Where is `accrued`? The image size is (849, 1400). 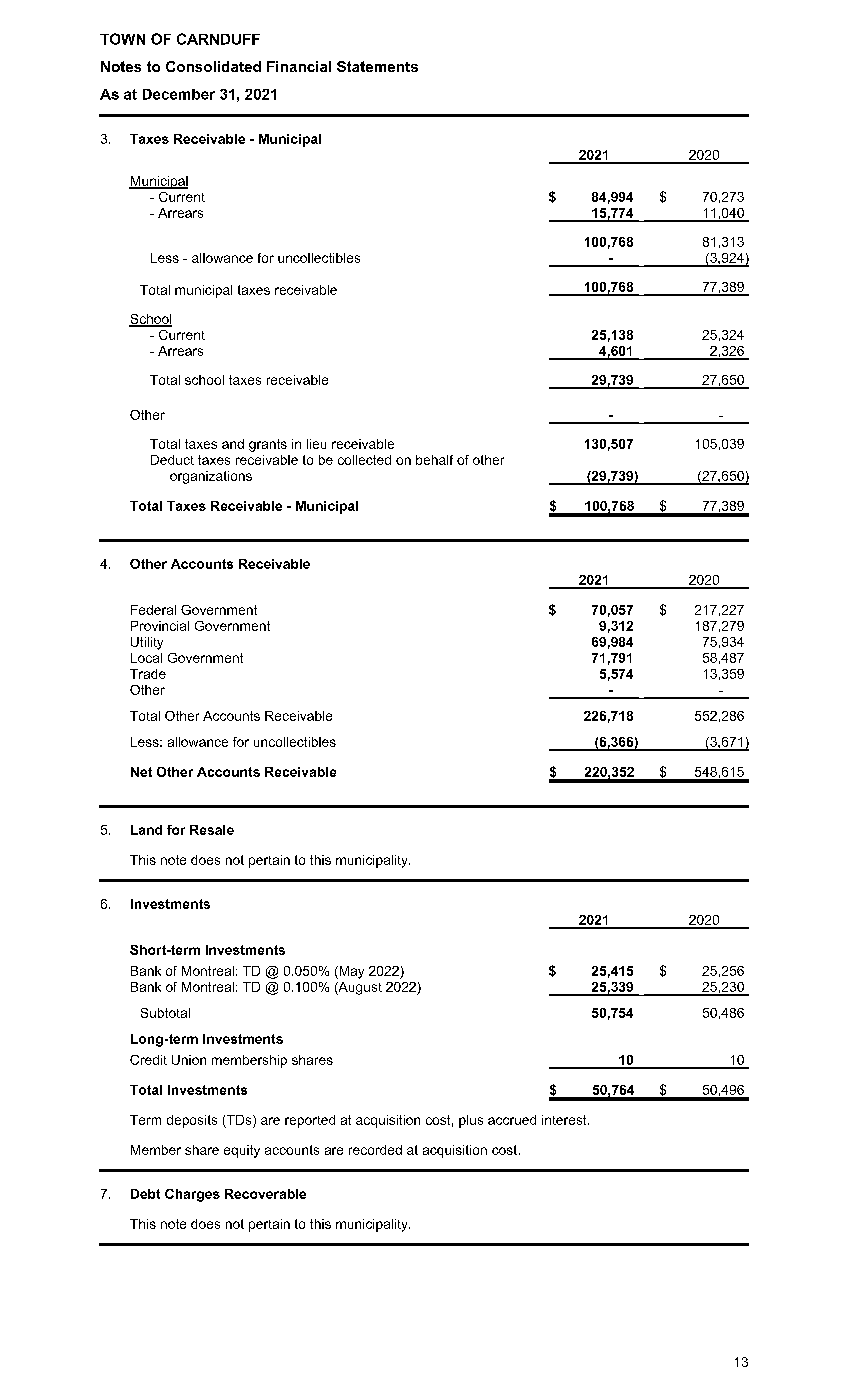 accrued is located at coordinates (512, 1120).
